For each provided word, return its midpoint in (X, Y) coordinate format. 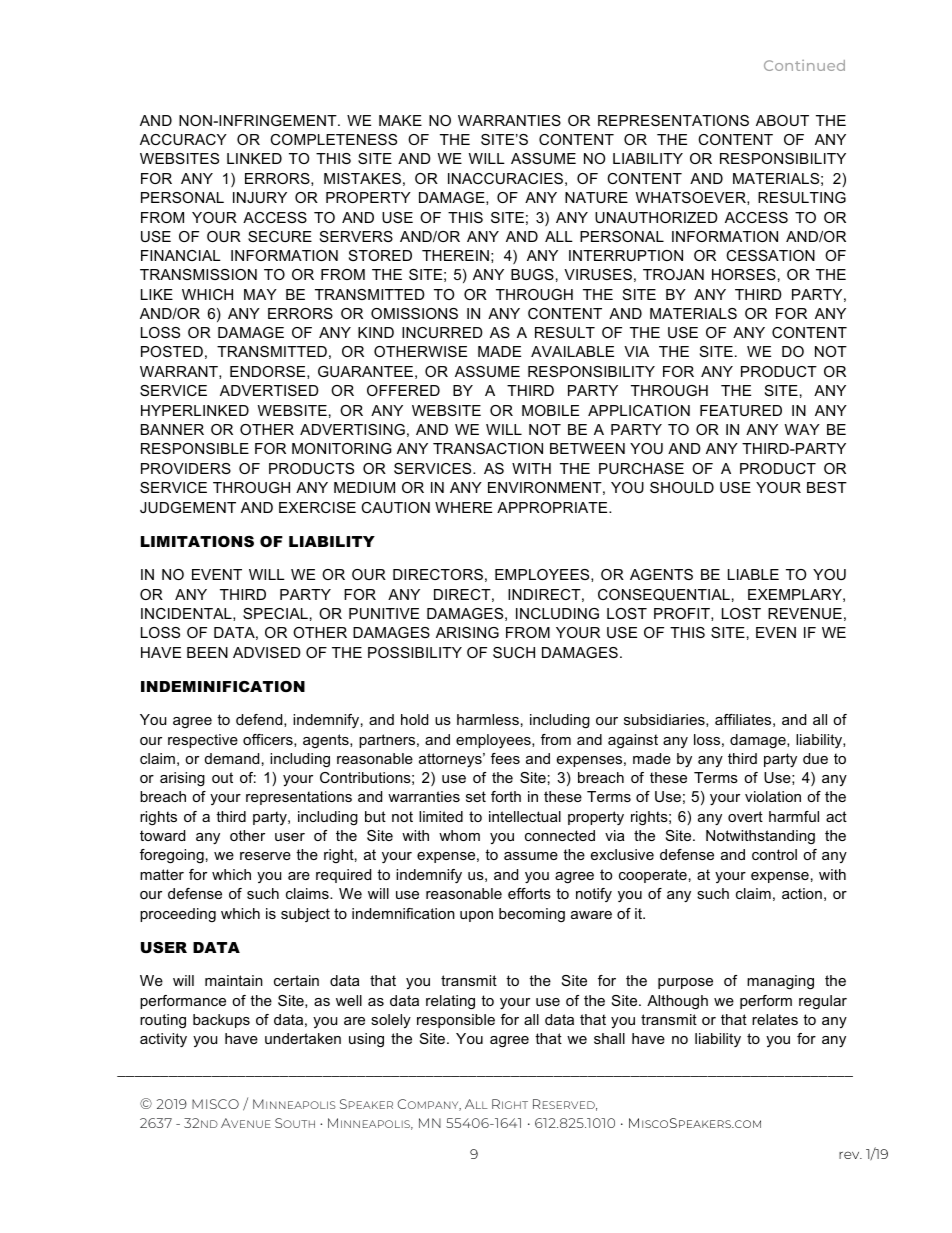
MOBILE (550, 410)
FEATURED (741, 410)
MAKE (400, 120)
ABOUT (782, 120)
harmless (488, 719)
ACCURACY (183, 139)
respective (203, 741)
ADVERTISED (269, 390)
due (815, 758)
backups (221, 1021)
